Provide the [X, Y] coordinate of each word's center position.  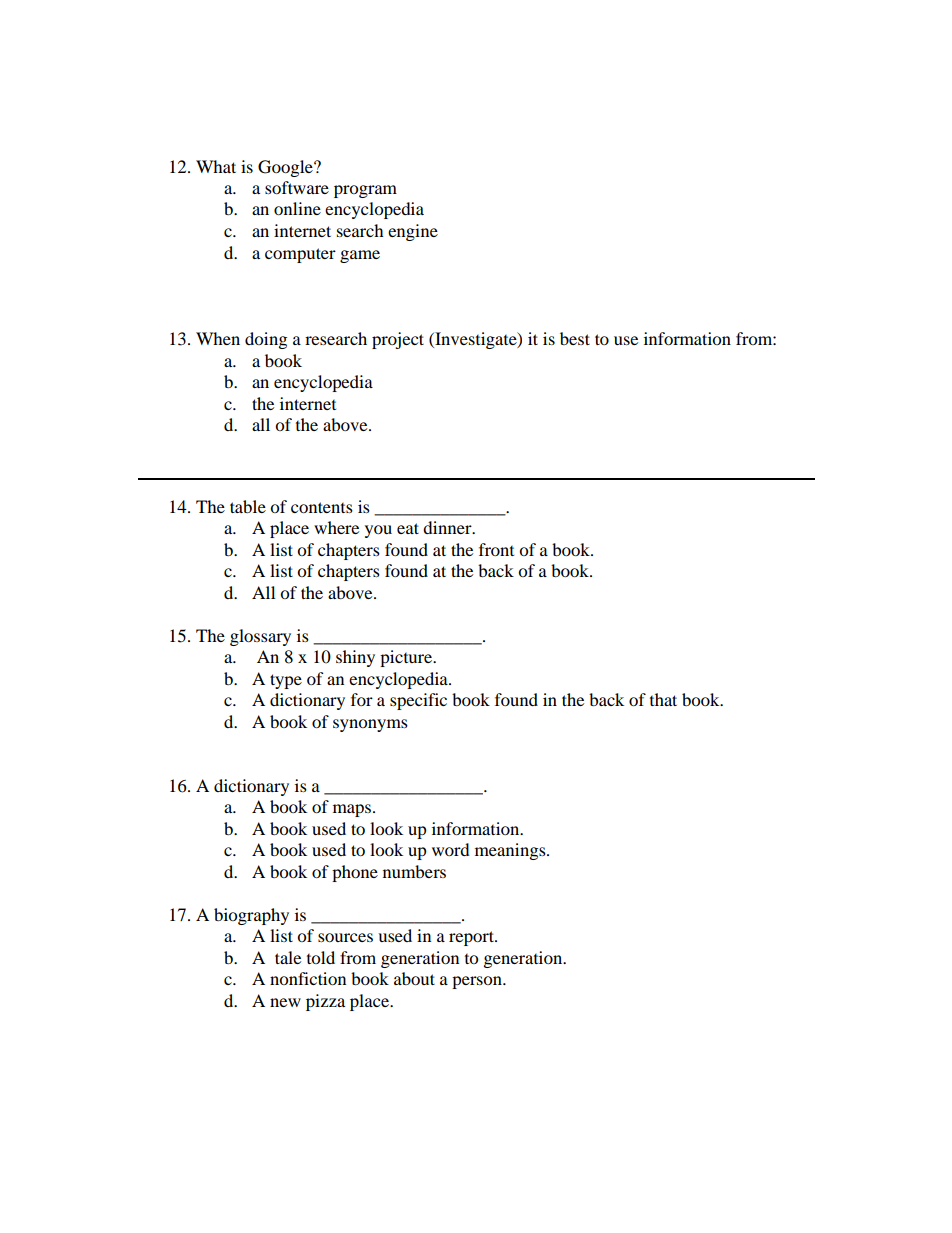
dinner [448, 527]
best [575, 338]
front [496, 549]
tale [288, 957]
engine [413, 232]
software [297, 187]
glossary [260, 637]
